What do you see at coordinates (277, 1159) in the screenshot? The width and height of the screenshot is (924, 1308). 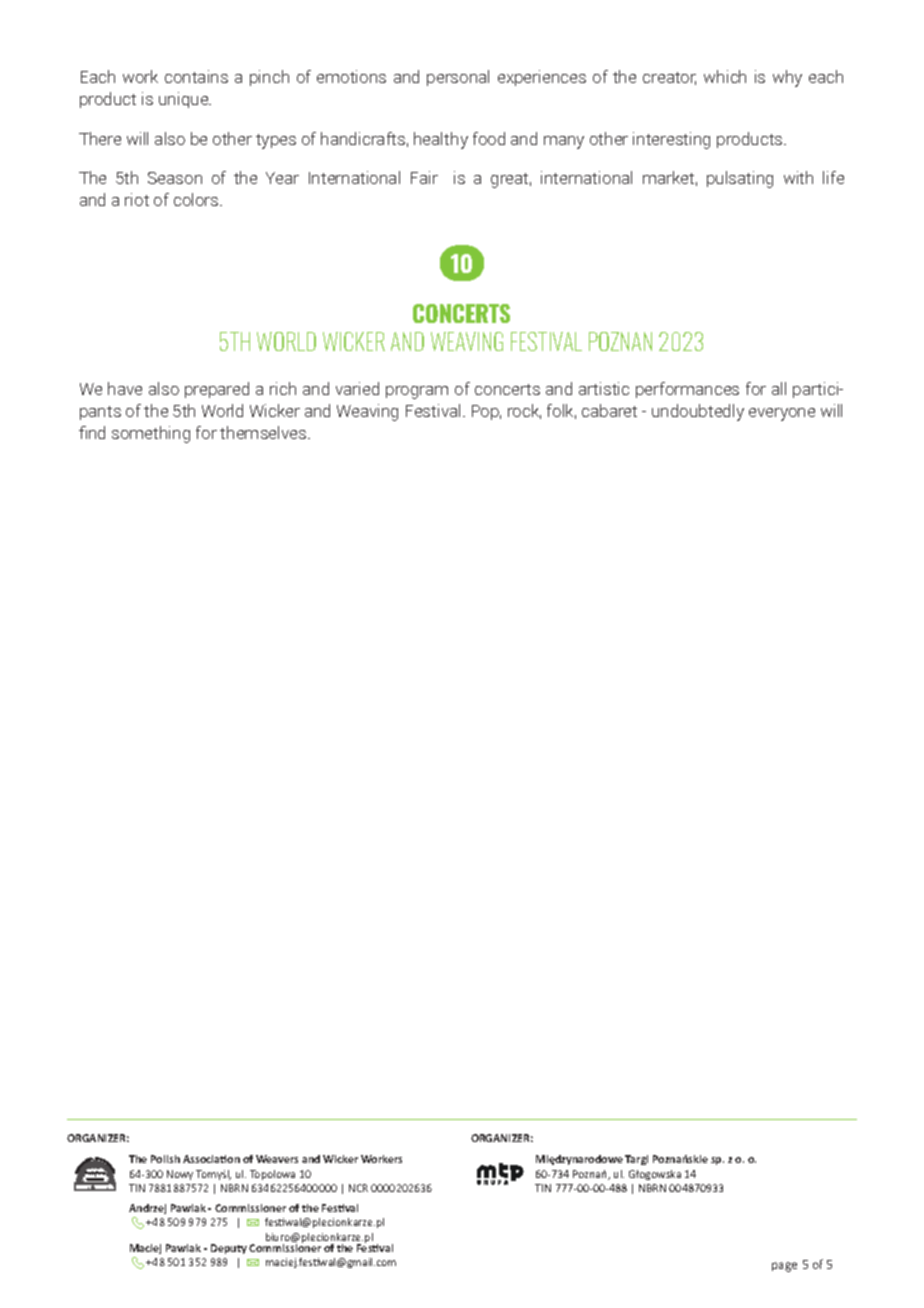 I see `Weavers` at bounding box center [277, 1159].
